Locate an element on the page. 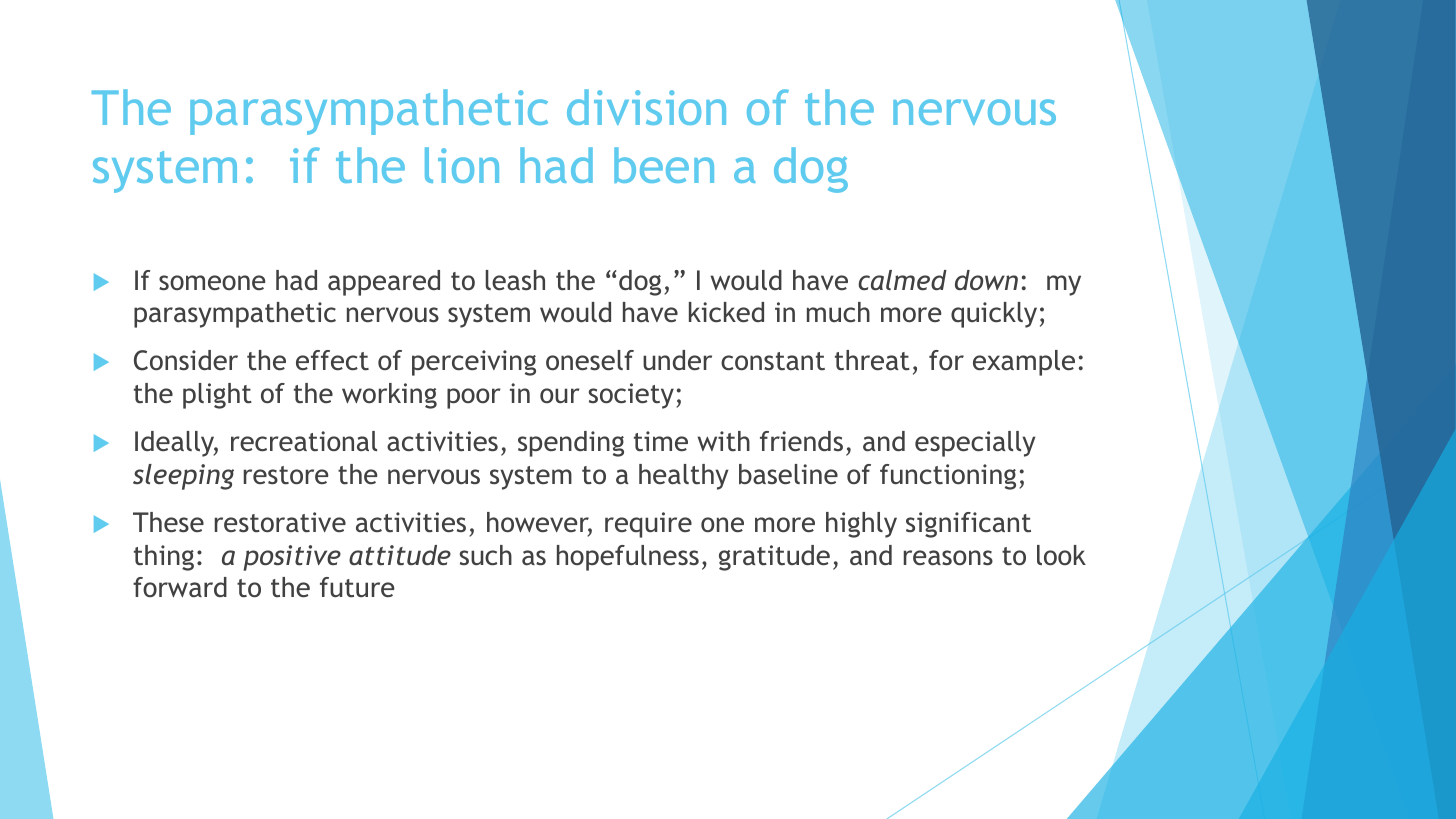  recreational is located at coordinates (304, 441).
